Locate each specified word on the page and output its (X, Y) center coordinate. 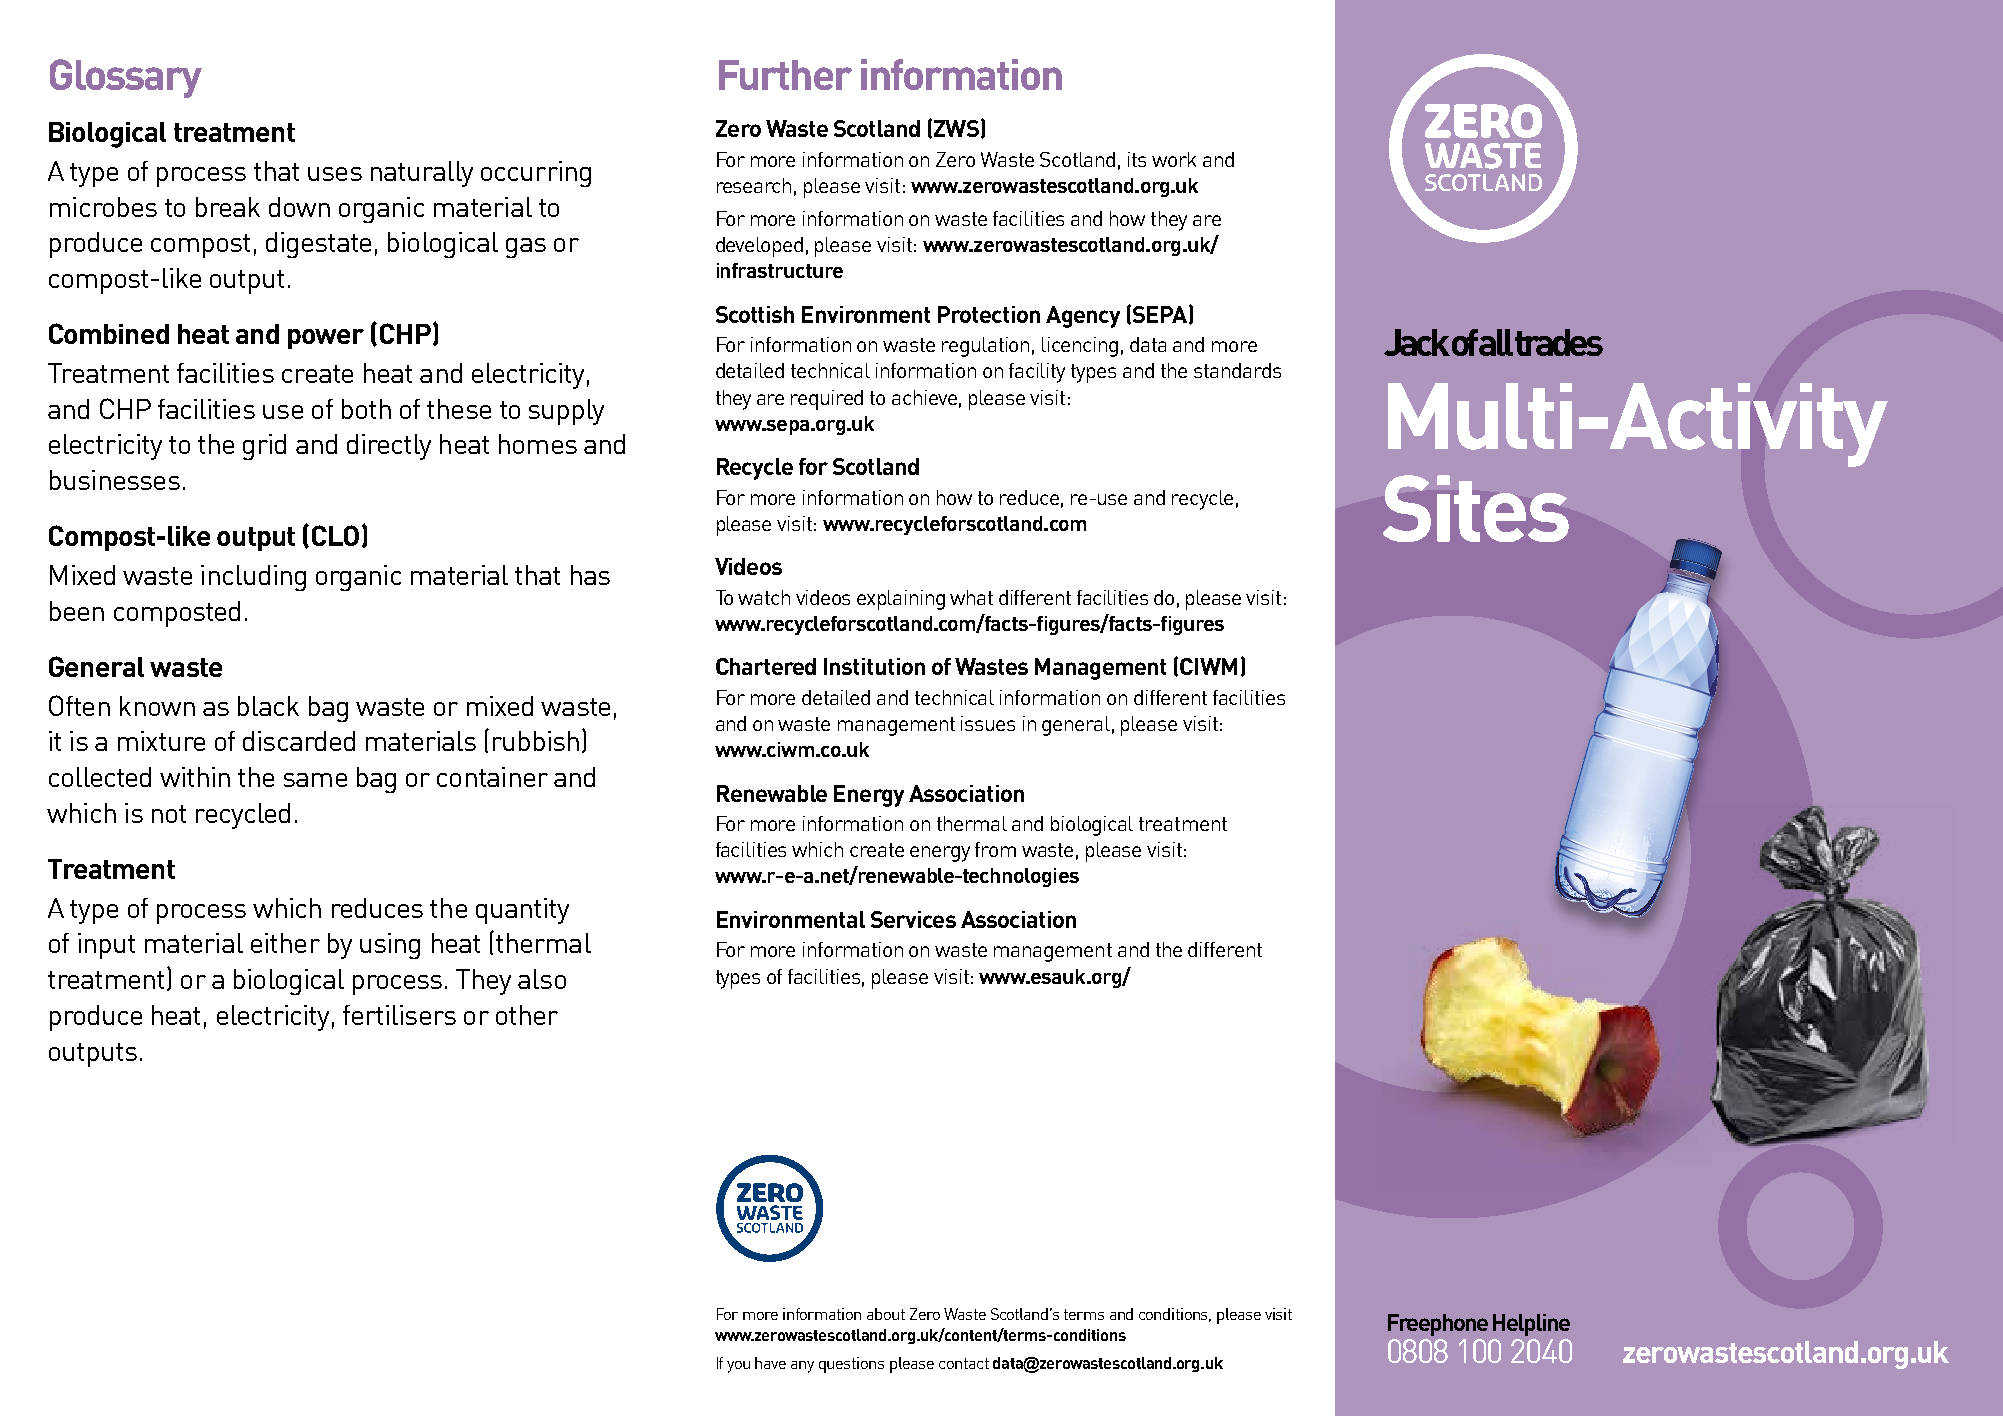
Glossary (126, 78)
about (886, 1314)
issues (988, 723)
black (268, 706)
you (738, 1367)
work (1174, 159)
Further (785, 75)
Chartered (766, 666)
